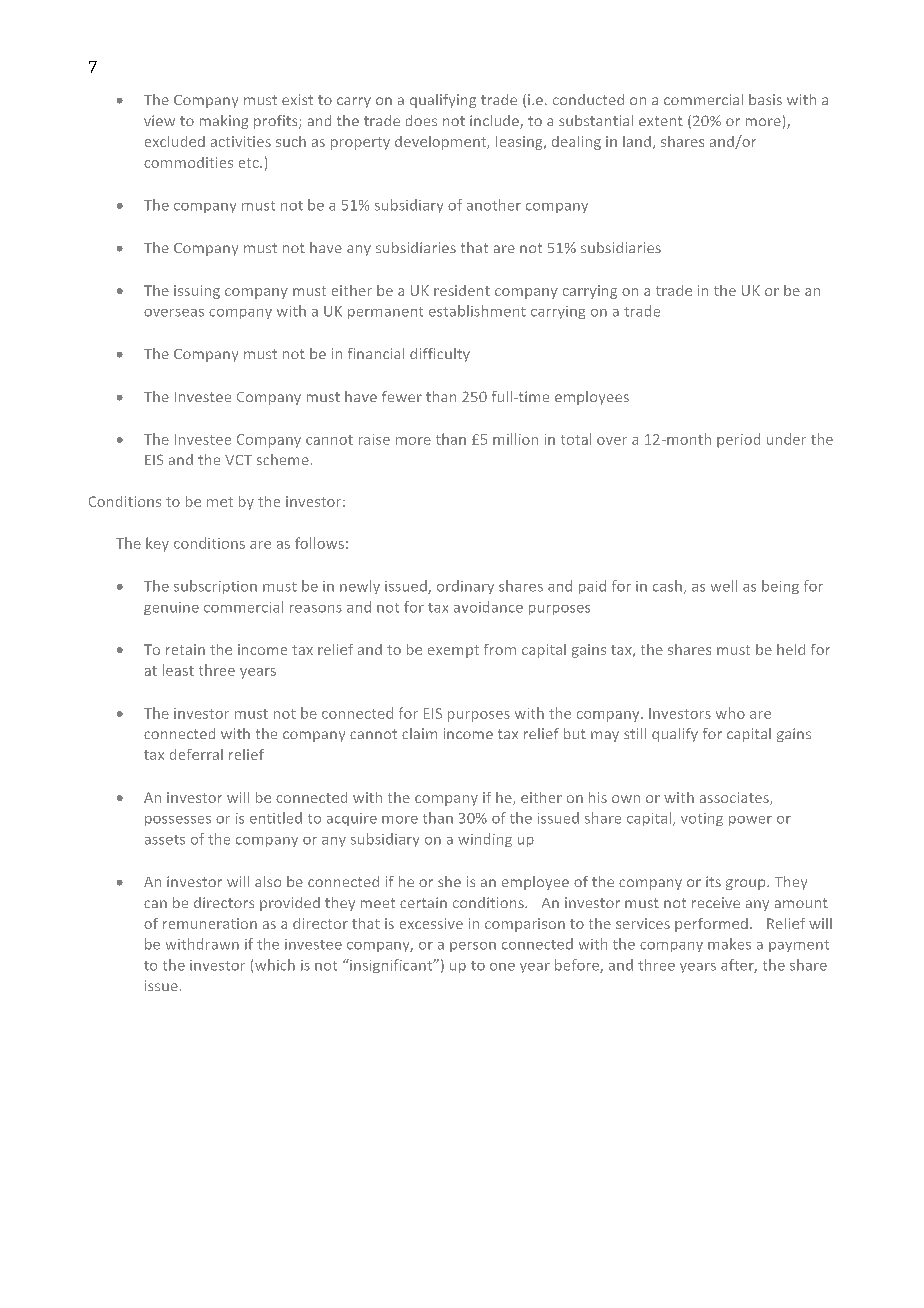 This screenshot has width=924, height=1308. I want to click on basis, so click(765, 99).
